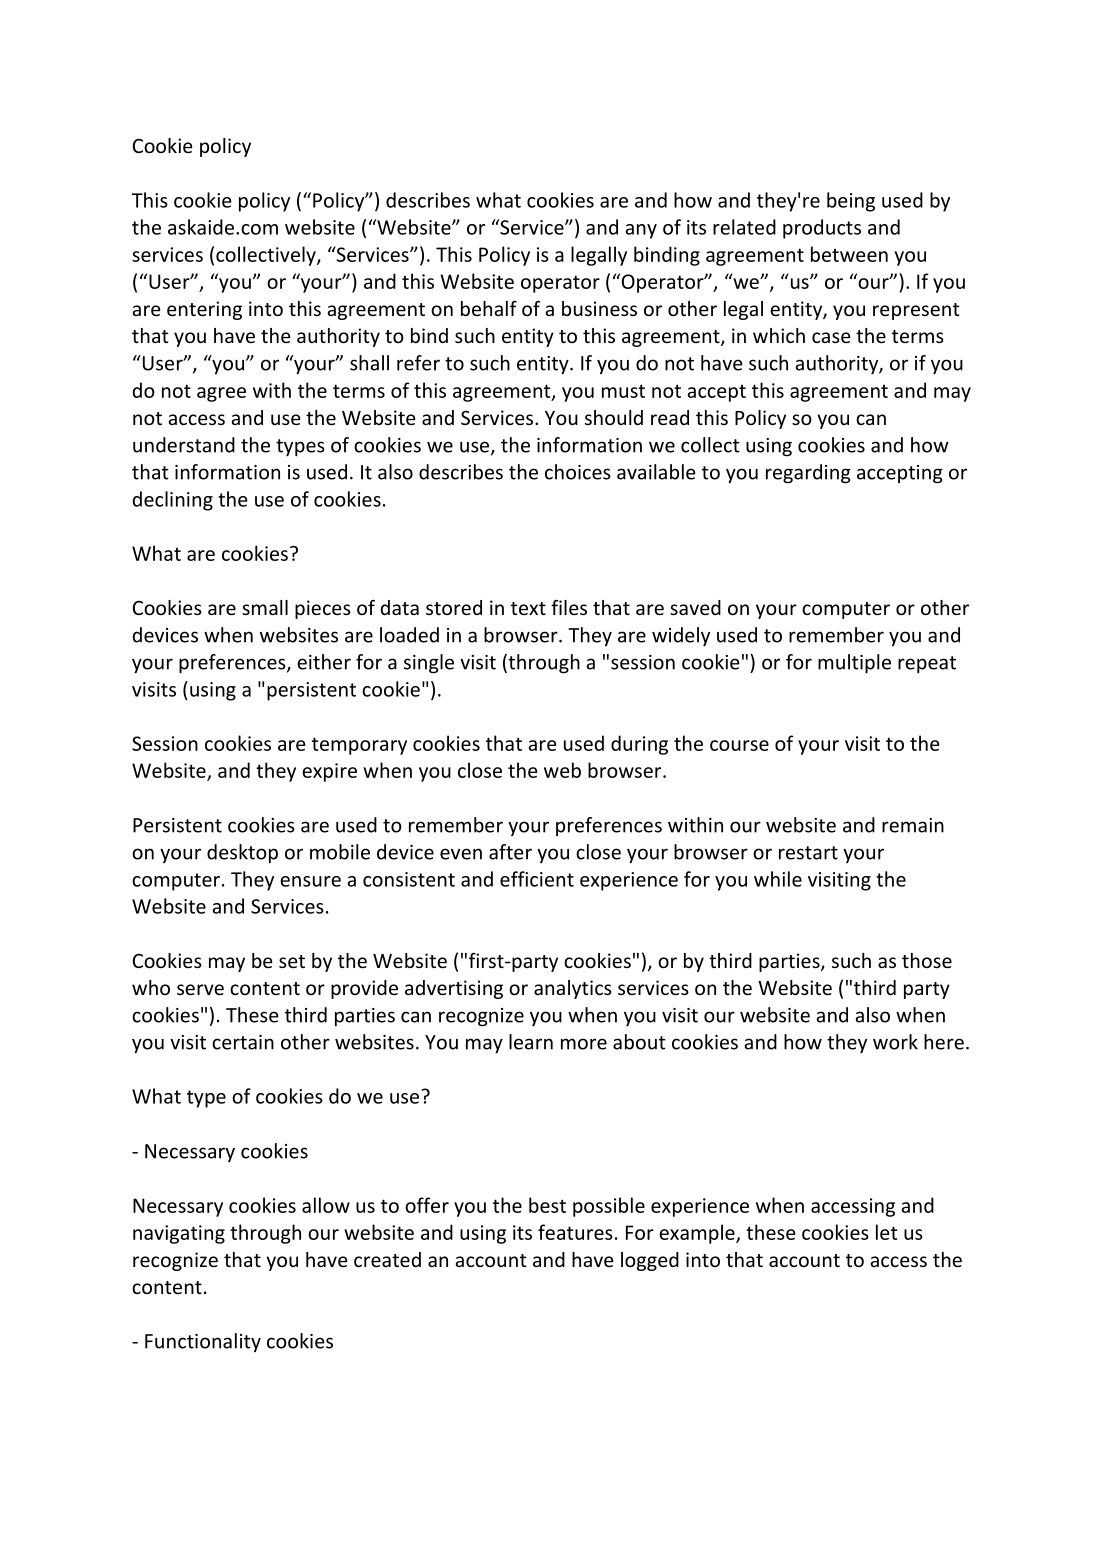 This screenshot has width=1104, height=1561. I want to click on Functionality, so click(203, 1342).
